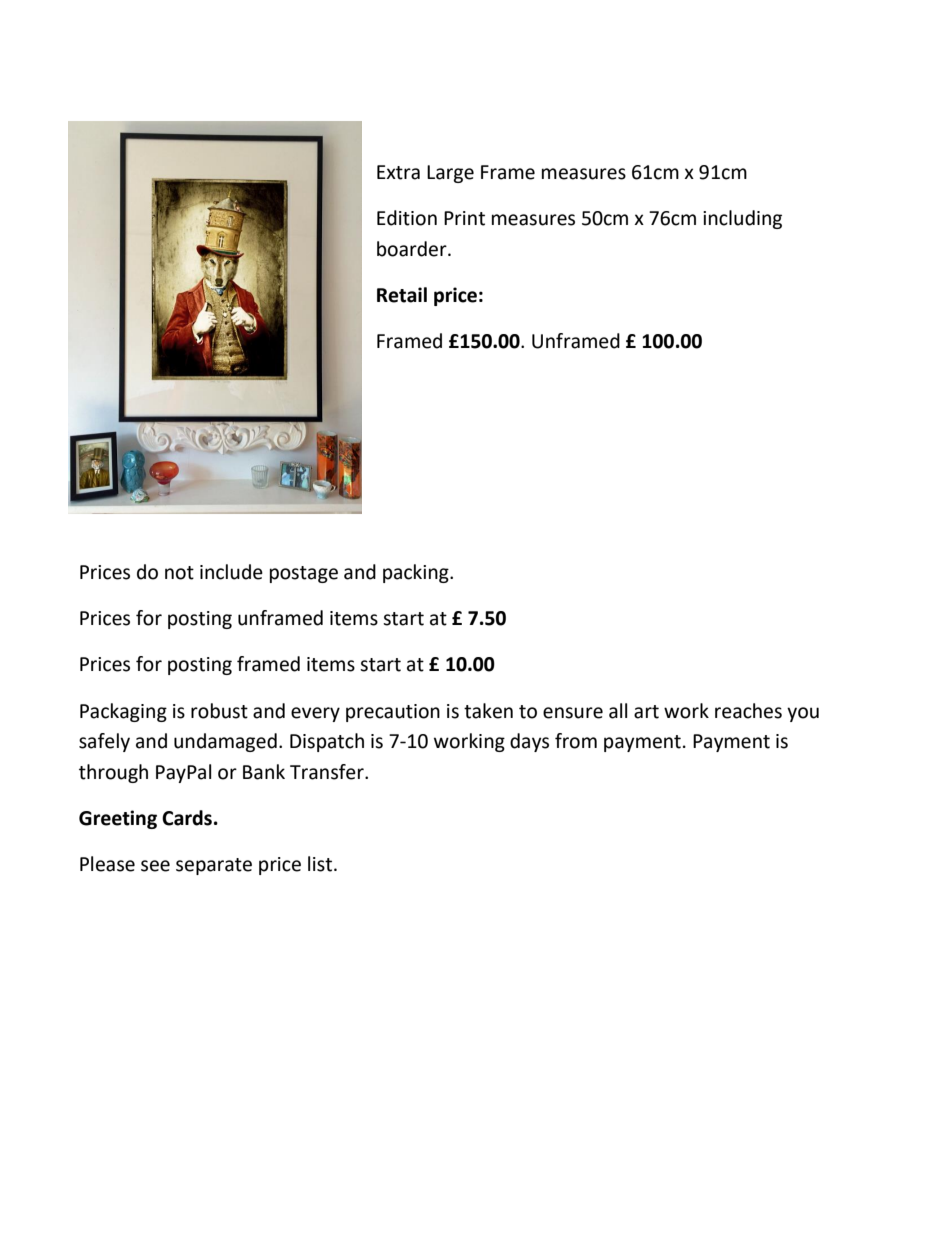 This screenshot has width=952, height=1233. Describe the element at coordinates (742, 219) in the screenshot. I see `including` at that location.
